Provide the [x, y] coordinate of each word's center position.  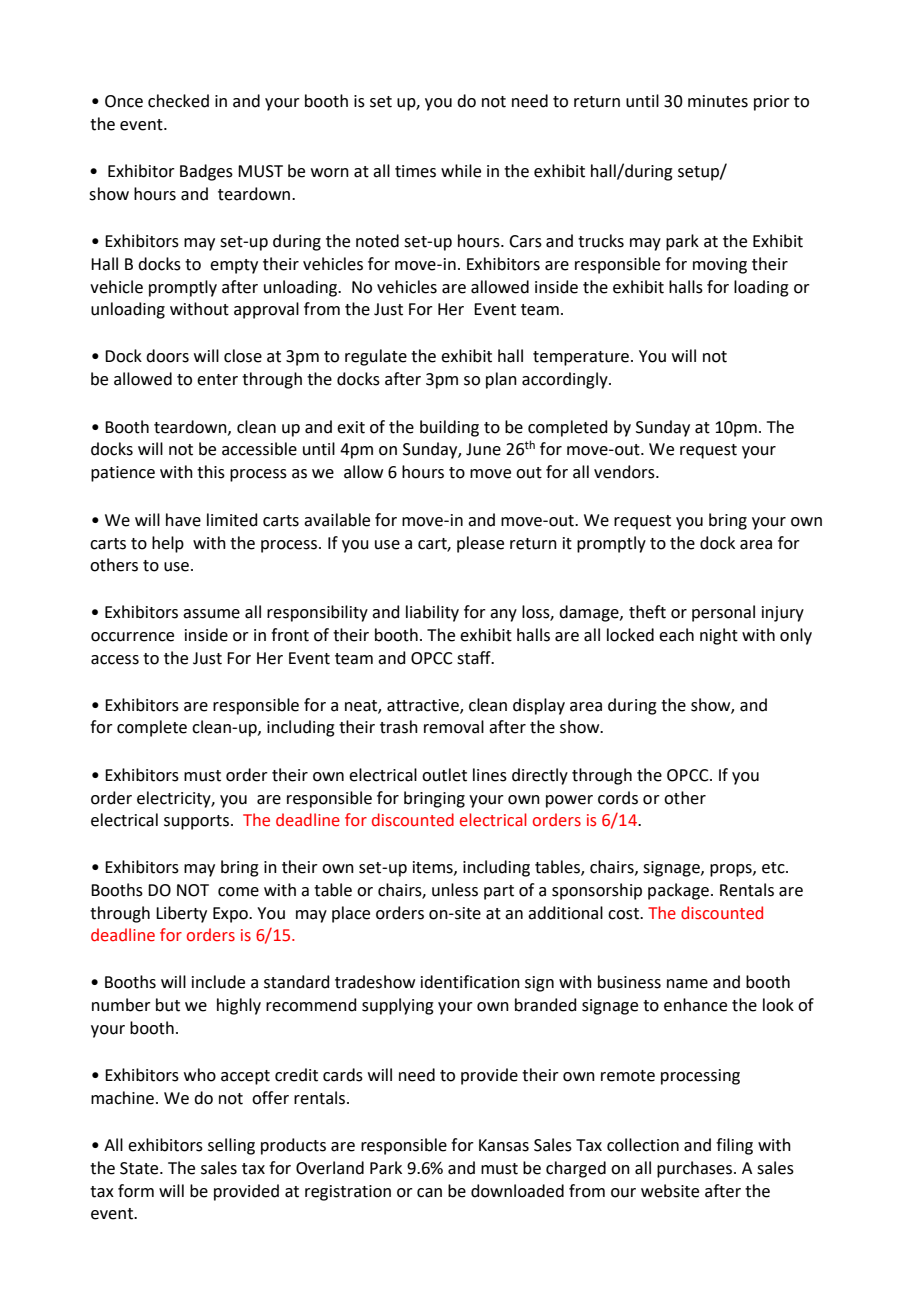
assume [211, 614]
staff [475, 658]
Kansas [504, 1145]
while [461, 171]
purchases [696, 1169]
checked [178, 101]
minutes [718, 101]
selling [231, 1146]
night [719, 636]
